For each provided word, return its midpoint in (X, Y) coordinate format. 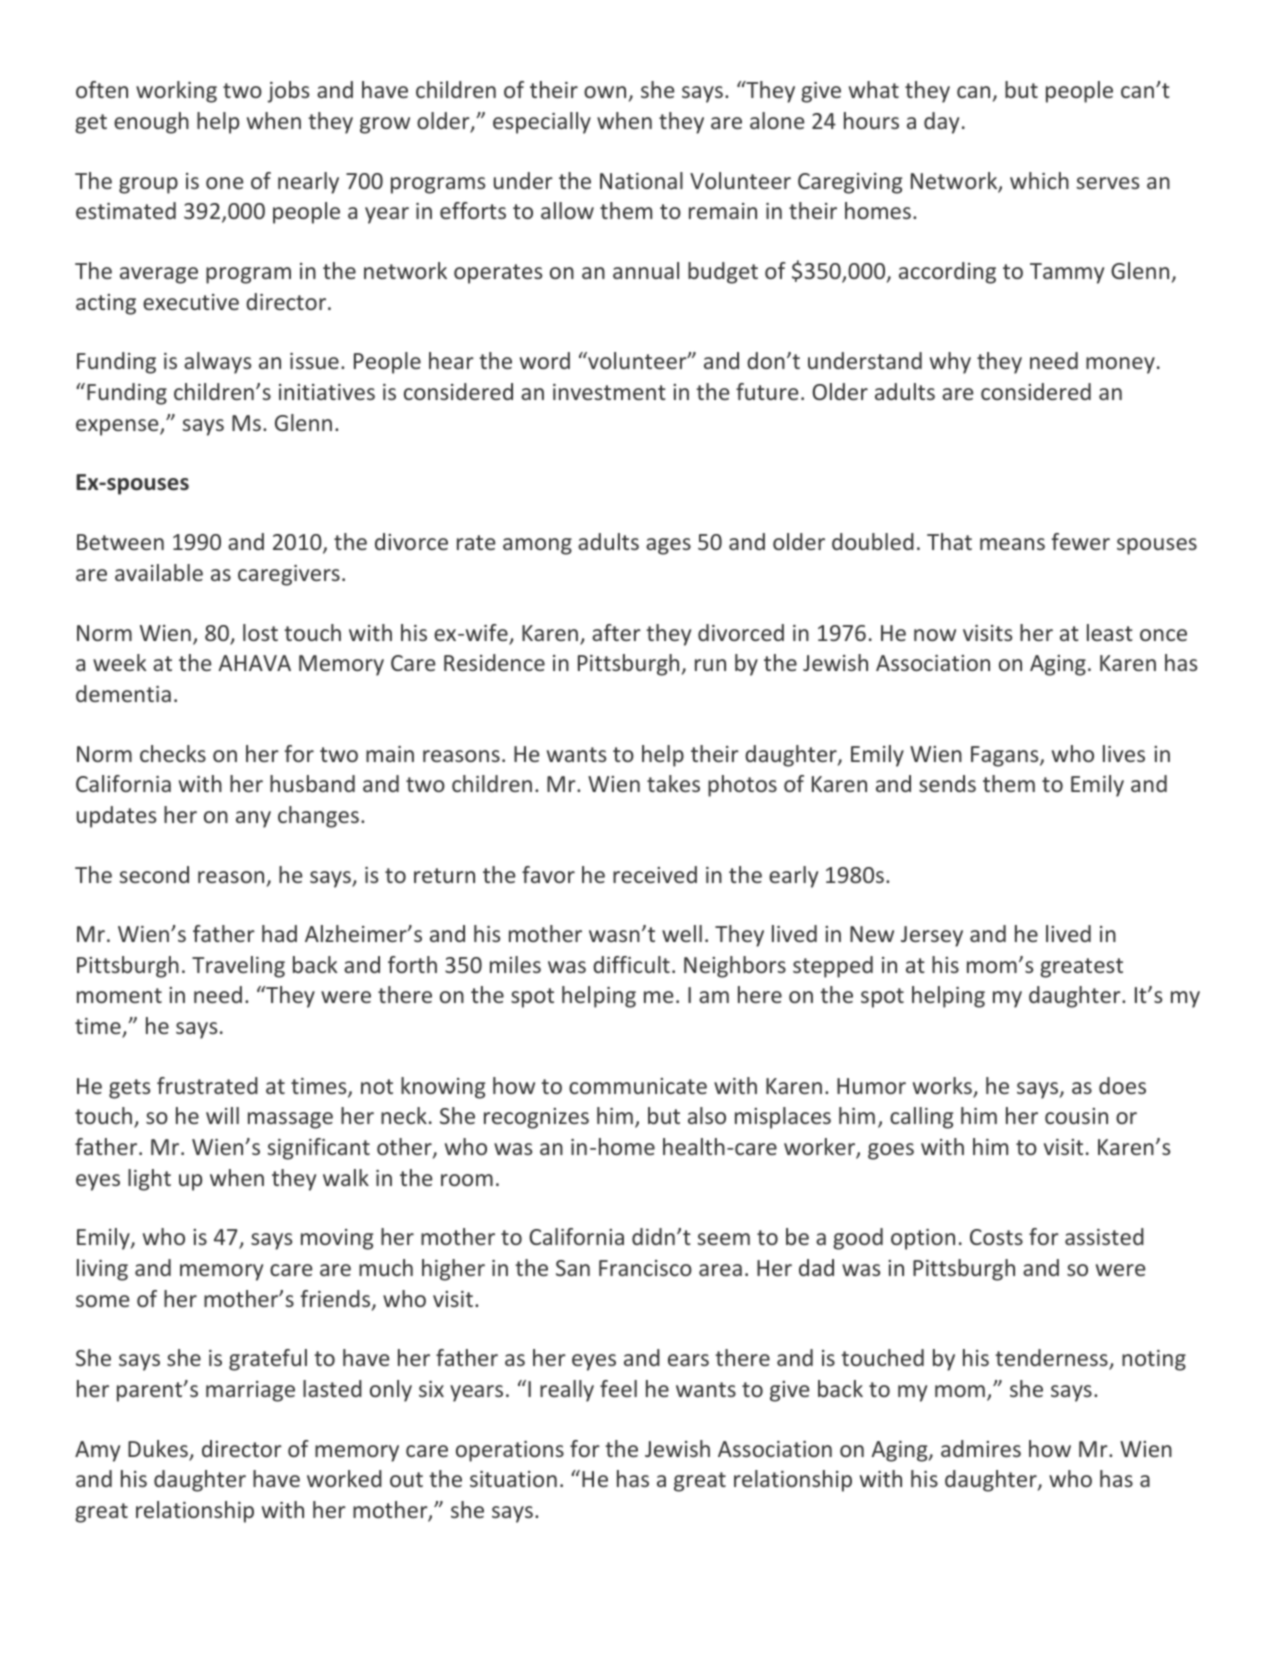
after (616, 632)
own (605, 92)
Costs (996, 1237)
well (682, 933)
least (1110, 632)
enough (151, 123)
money (1120, 365)
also (707, 1115)
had (279, 933)
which (1039, 180)
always (217, 363)
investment (609, 392)
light (149, 1180)
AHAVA (254, 663)
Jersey (932, 936)
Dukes (159, 1450)
